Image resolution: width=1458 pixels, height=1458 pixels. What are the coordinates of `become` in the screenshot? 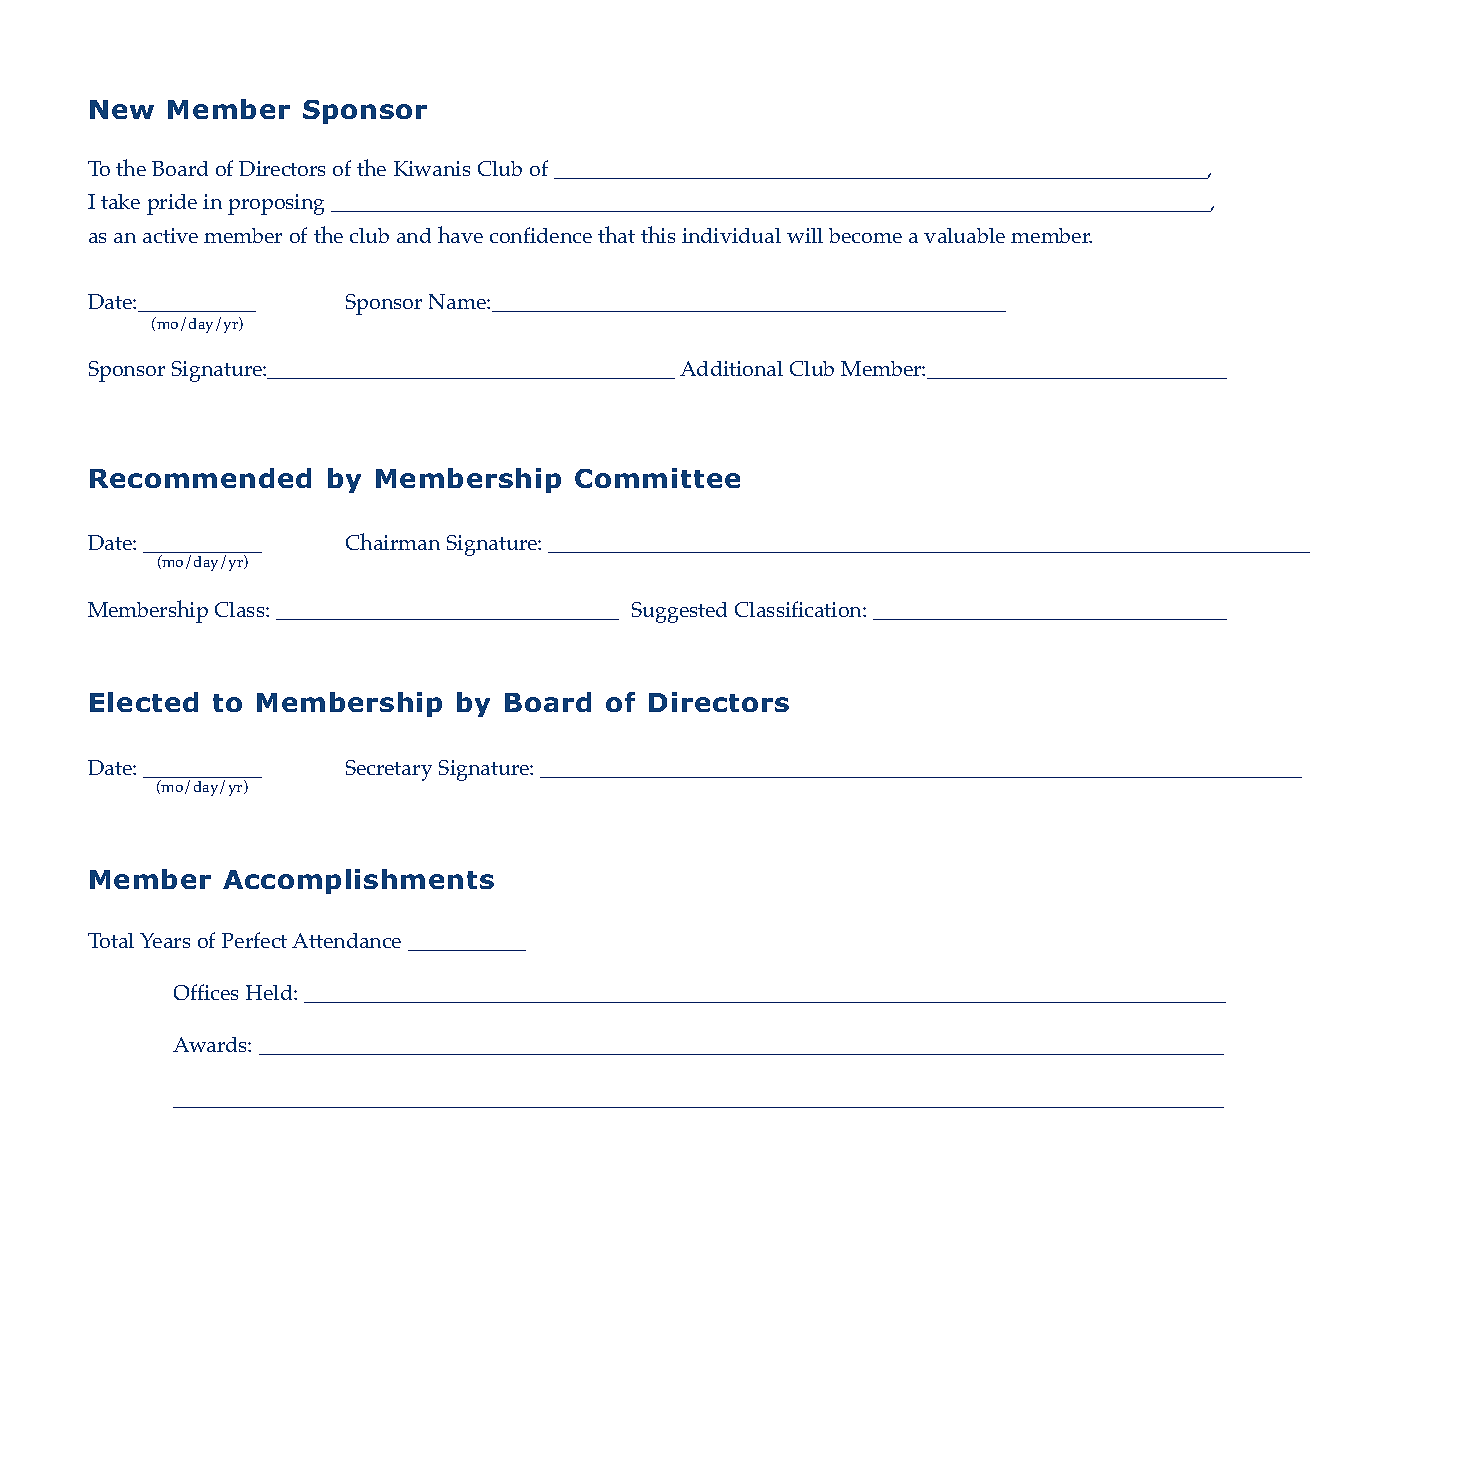 It's located at (865, 235).
